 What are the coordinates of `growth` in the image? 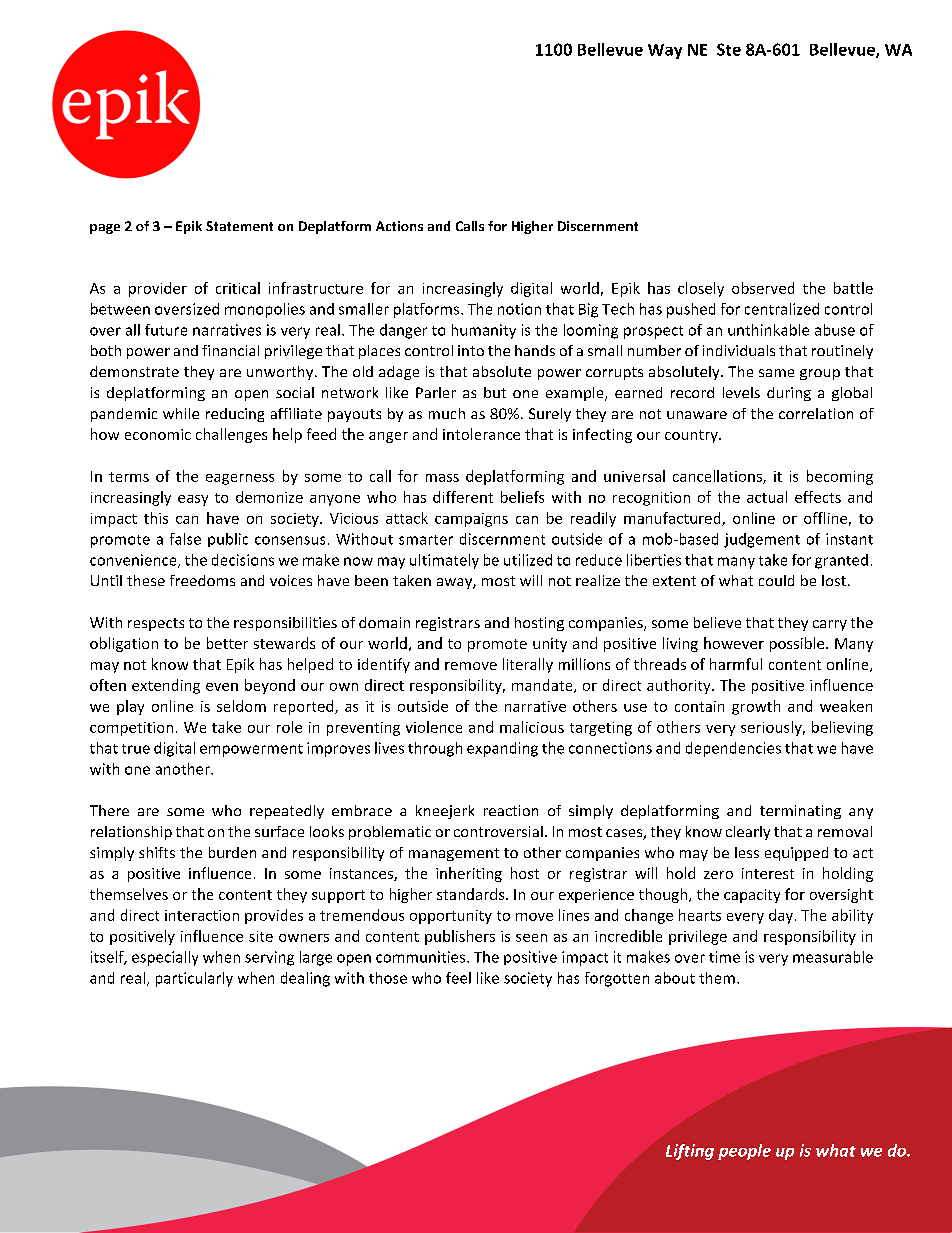 It's located at (756, 707).
